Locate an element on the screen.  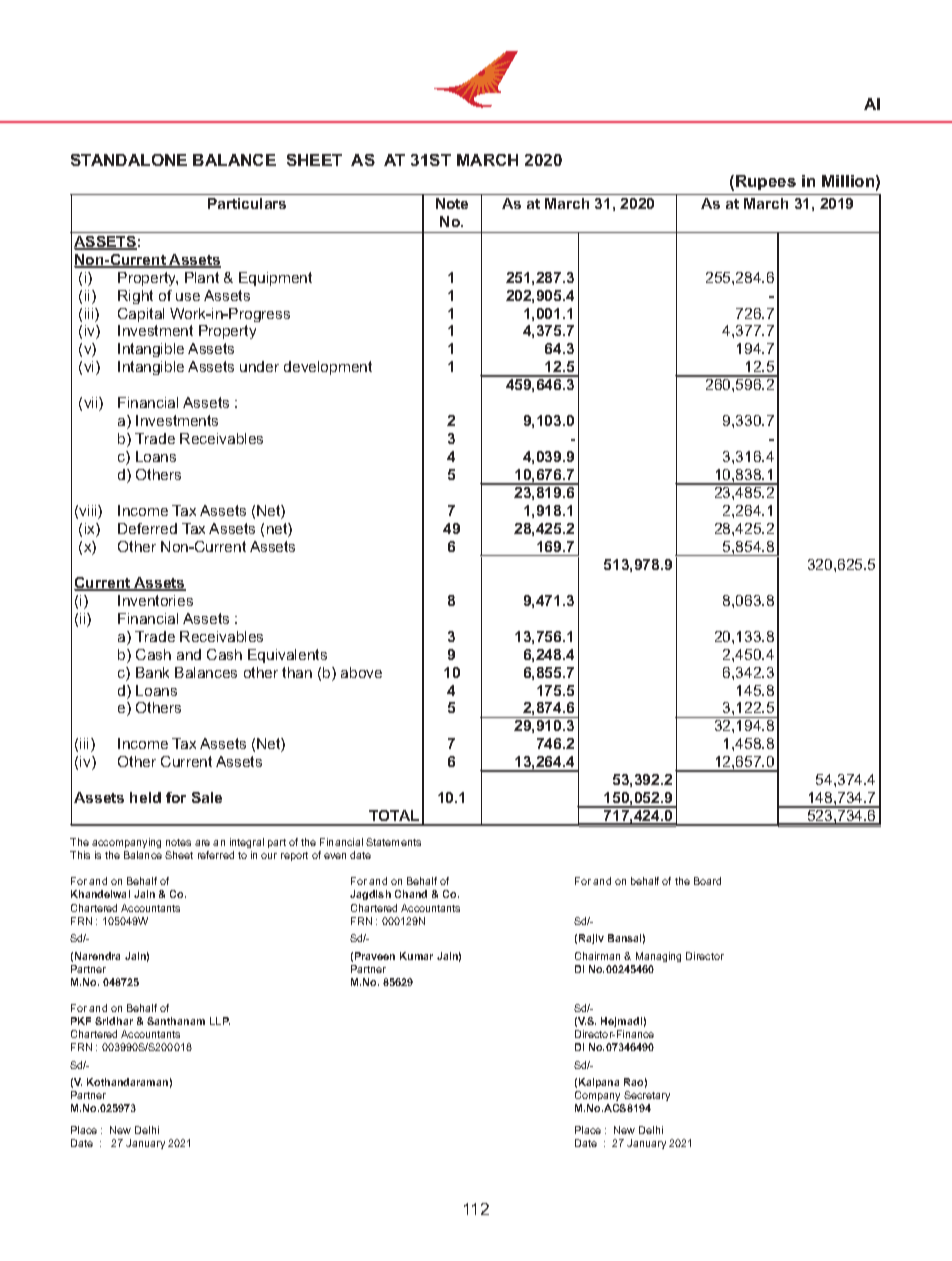
above is located at coordinates (361, 672).
